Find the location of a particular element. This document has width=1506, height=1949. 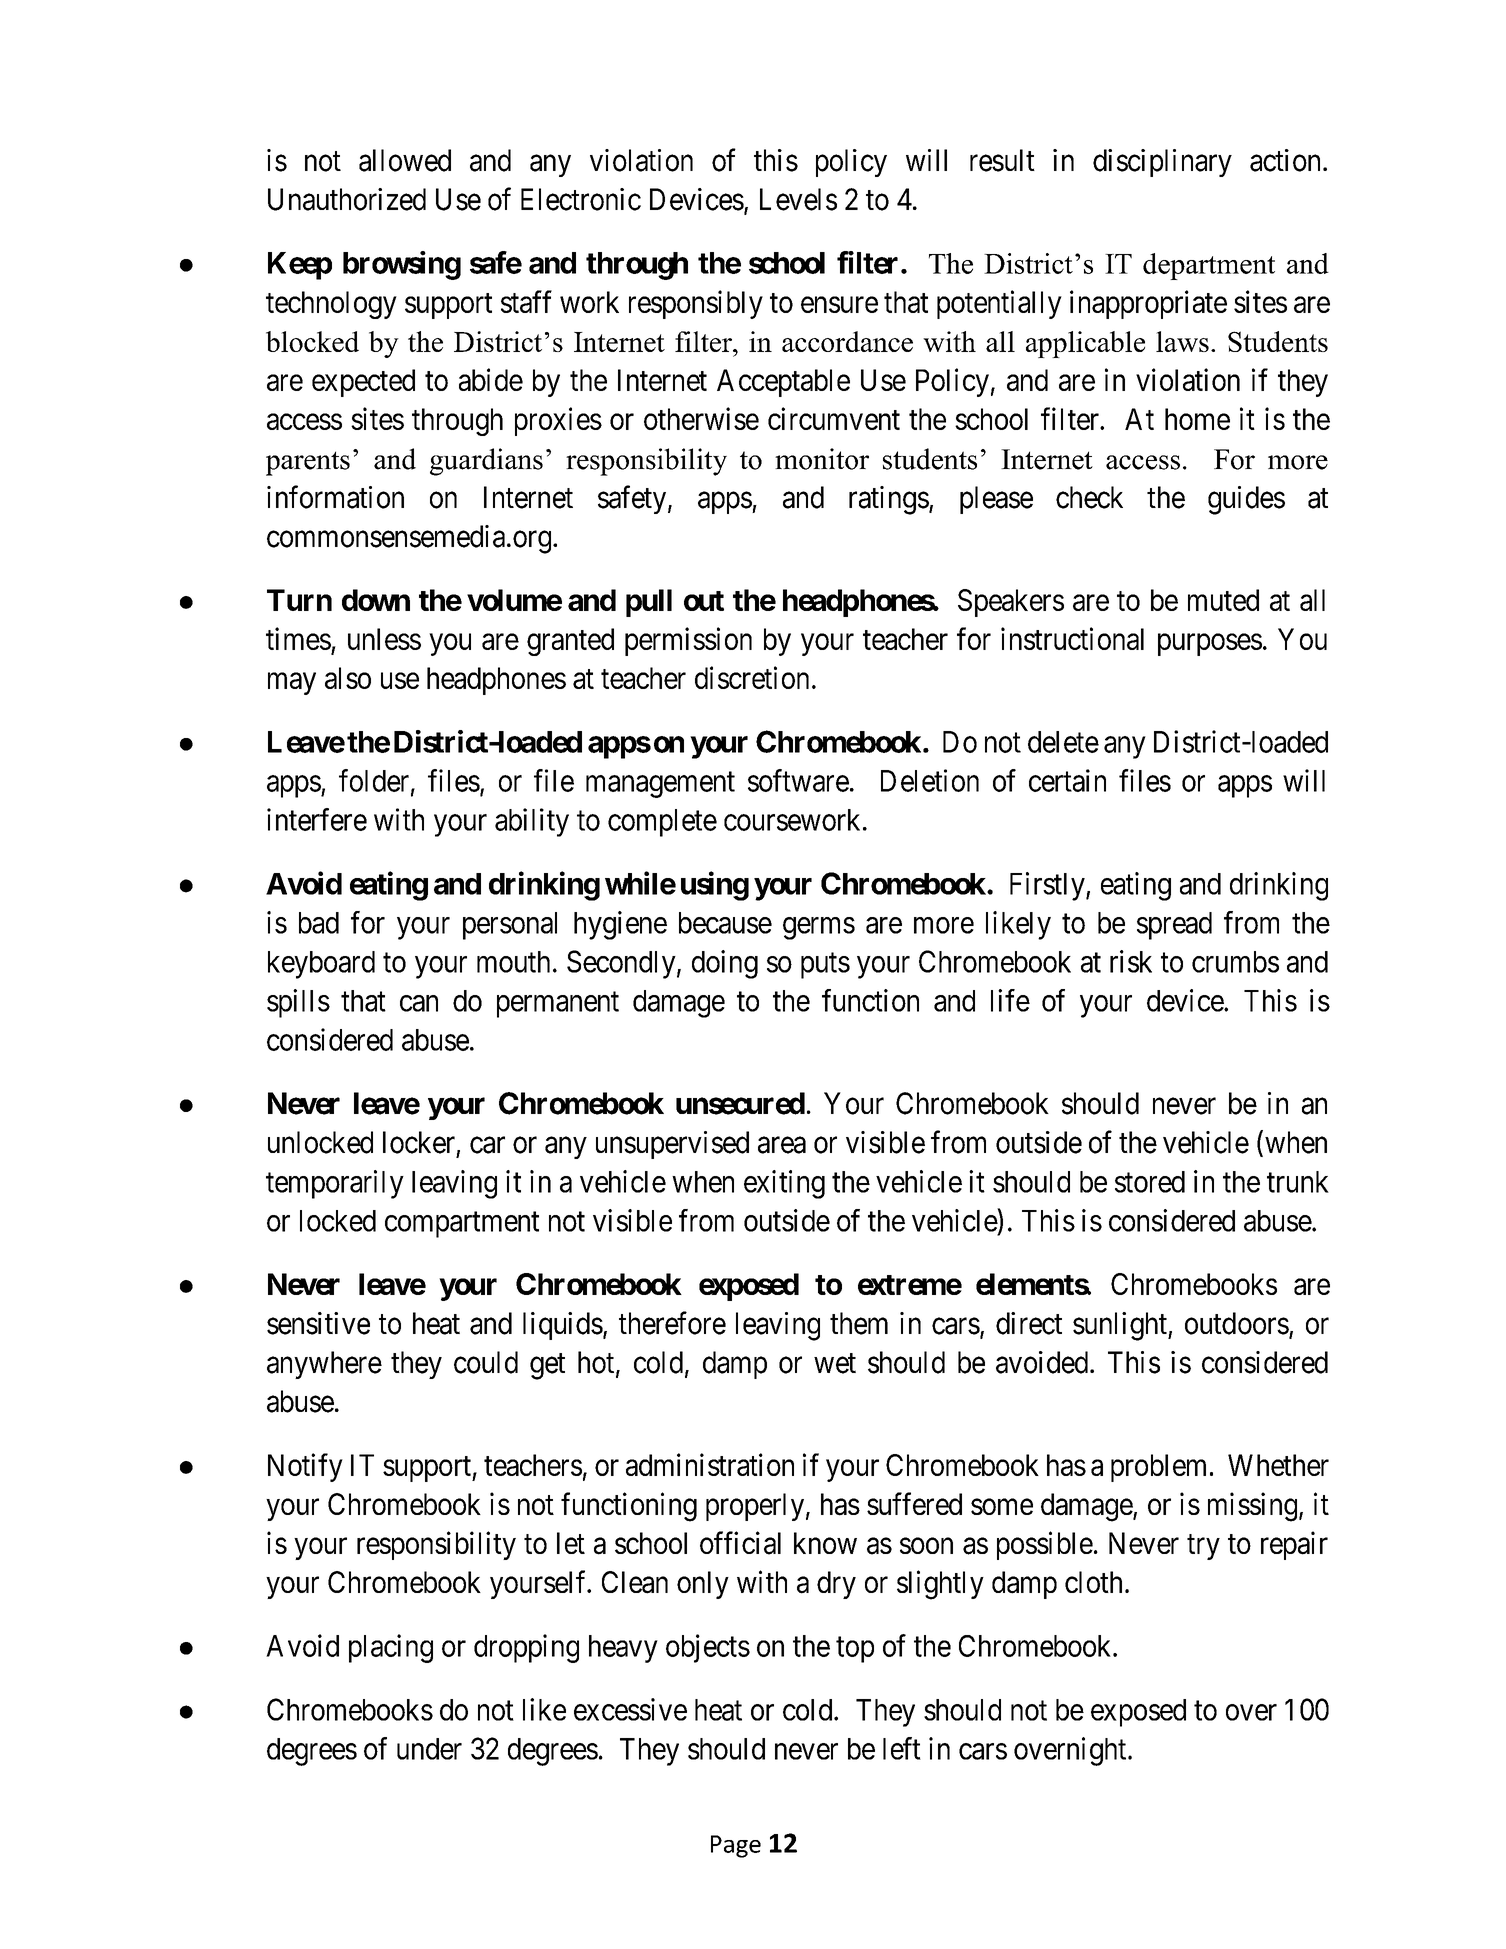

ensure is located at coordinates (839, 305).
